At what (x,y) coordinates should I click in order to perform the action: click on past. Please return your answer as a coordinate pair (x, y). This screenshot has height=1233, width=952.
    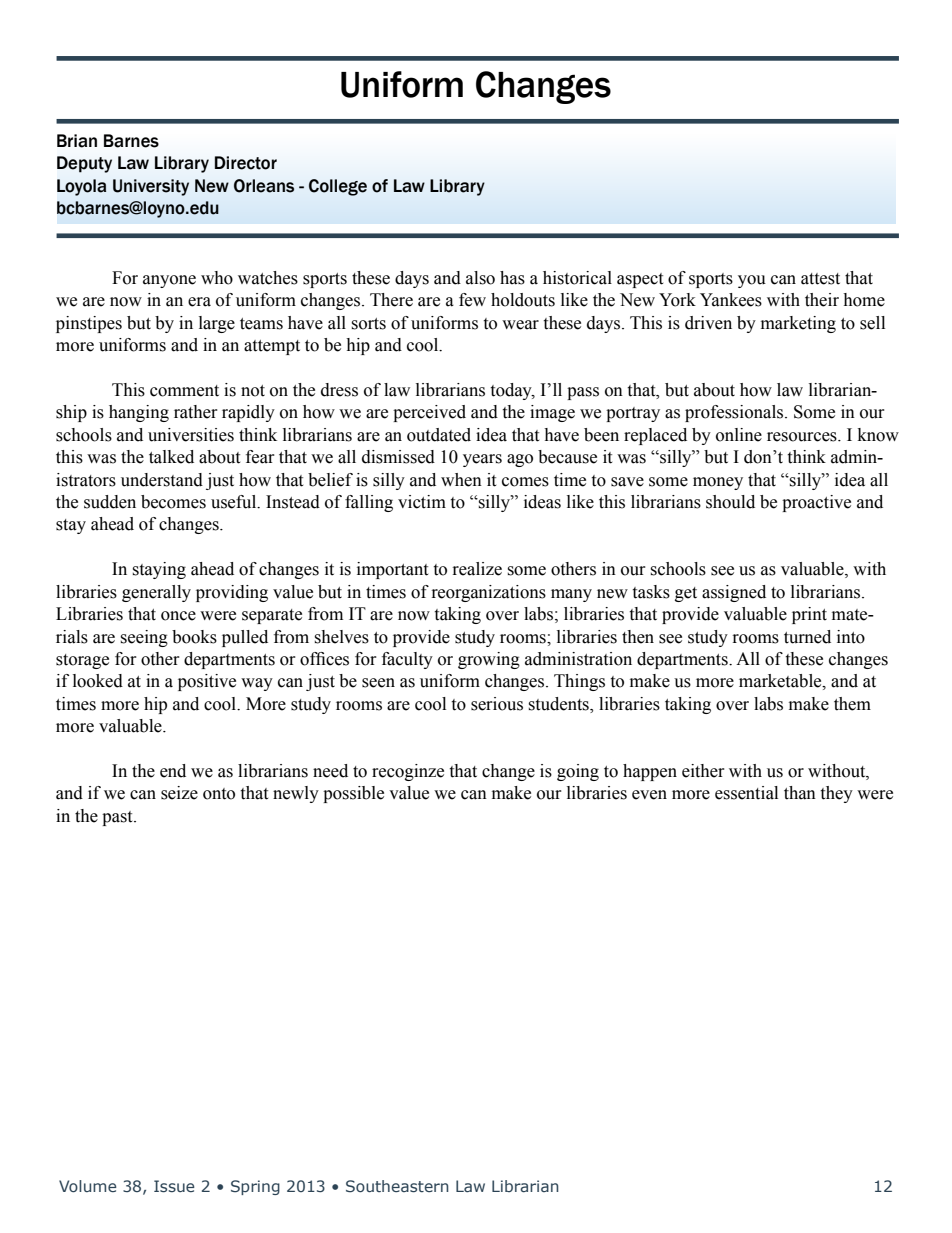
    Looking at the image, I should click on (118, 818).
